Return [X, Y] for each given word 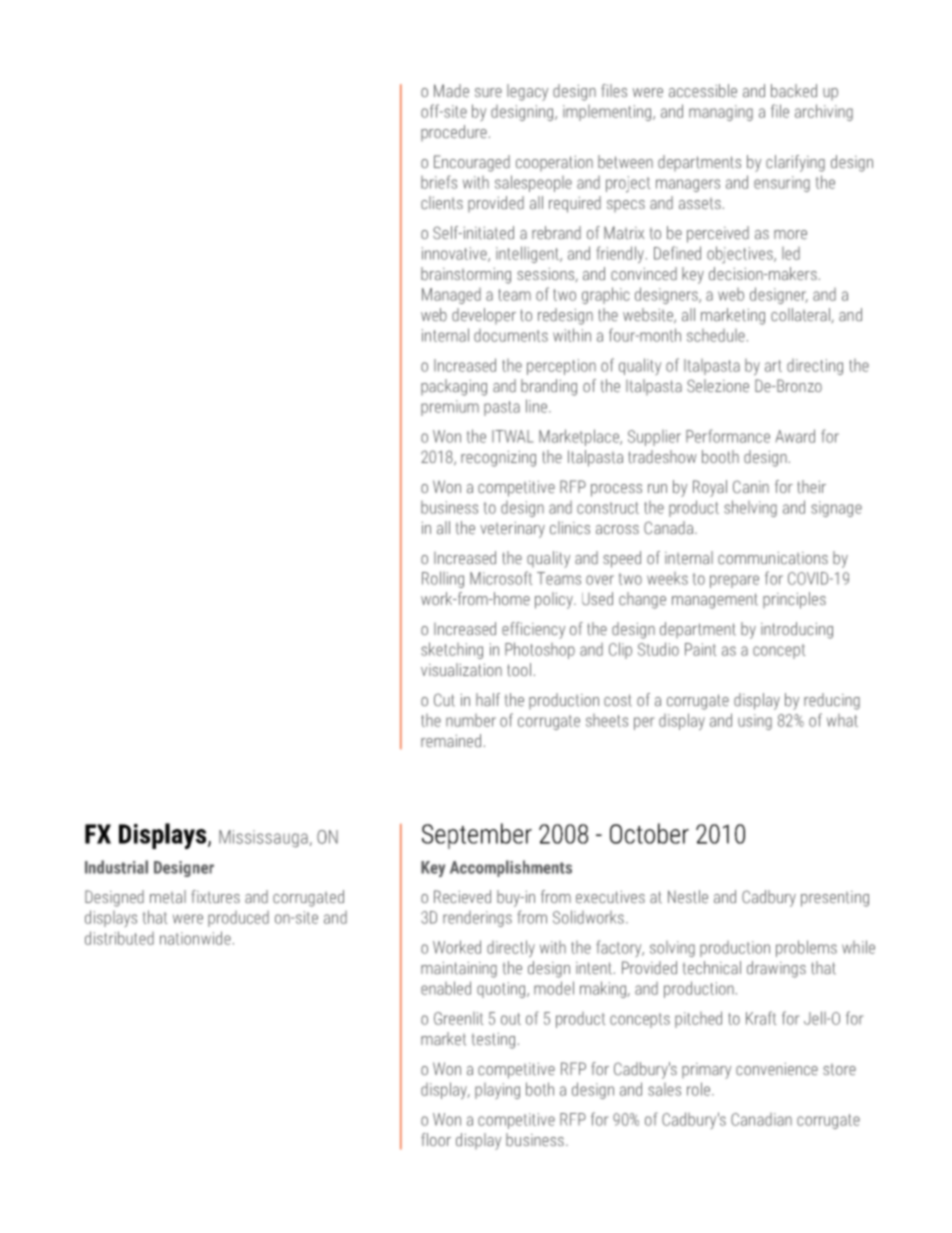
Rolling [443, 579]
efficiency [533, 630]
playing [497, 1091]
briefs [439, 182]
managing [721, 113]
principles [794, 600]
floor [436, 1139]
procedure [454, 133]
